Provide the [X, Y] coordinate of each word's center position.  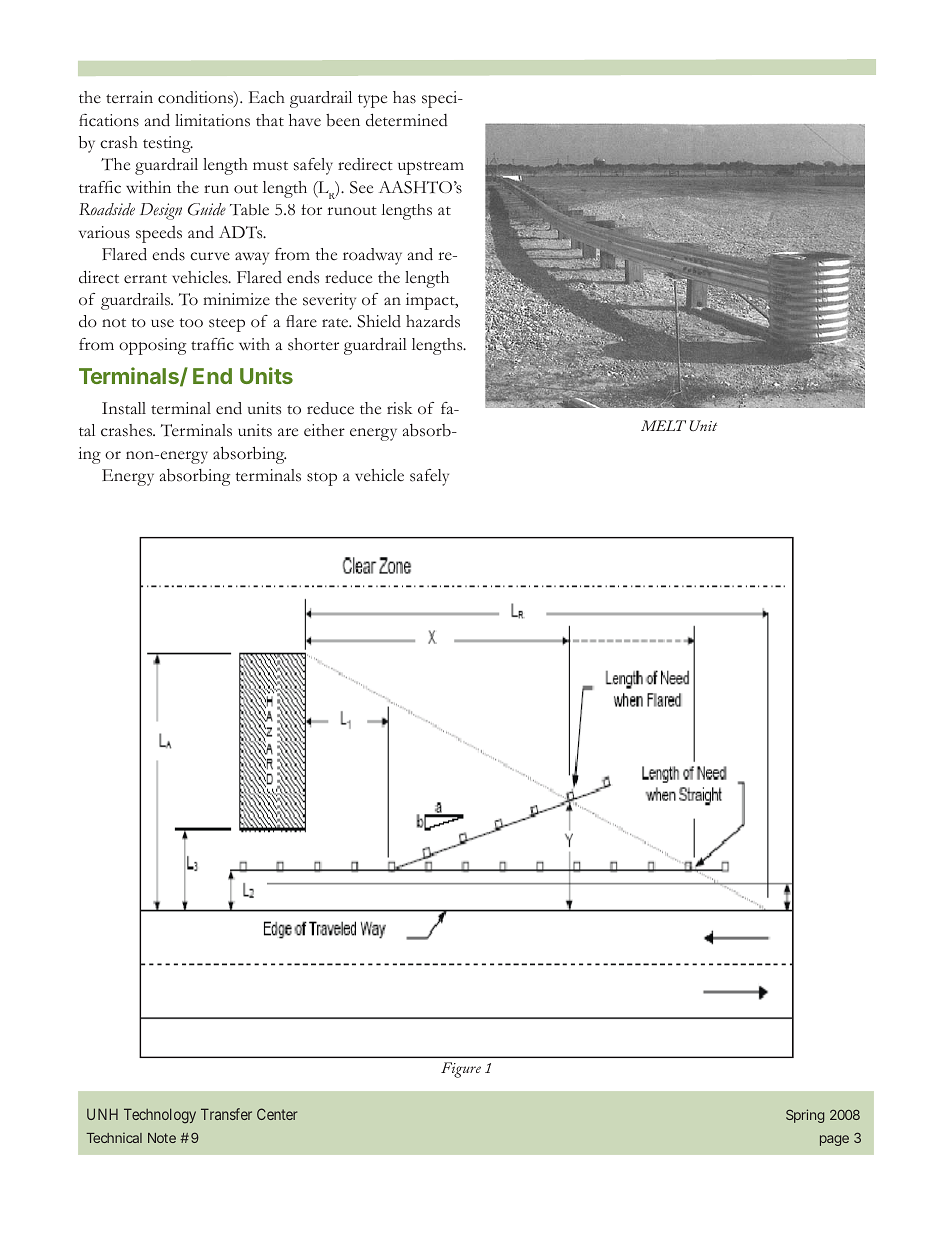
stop [322, 479]
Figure [461, 1070]
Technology [160, 1116]
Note [162, 1138]
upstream [431, 168]
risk [399, 408]
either [324, 430]
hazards [433, 321]
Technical [114, 1137]
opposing [152, 346]
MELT [663, 425]
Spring [805, 1116]
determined [407, 120]
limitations [212, 120]
